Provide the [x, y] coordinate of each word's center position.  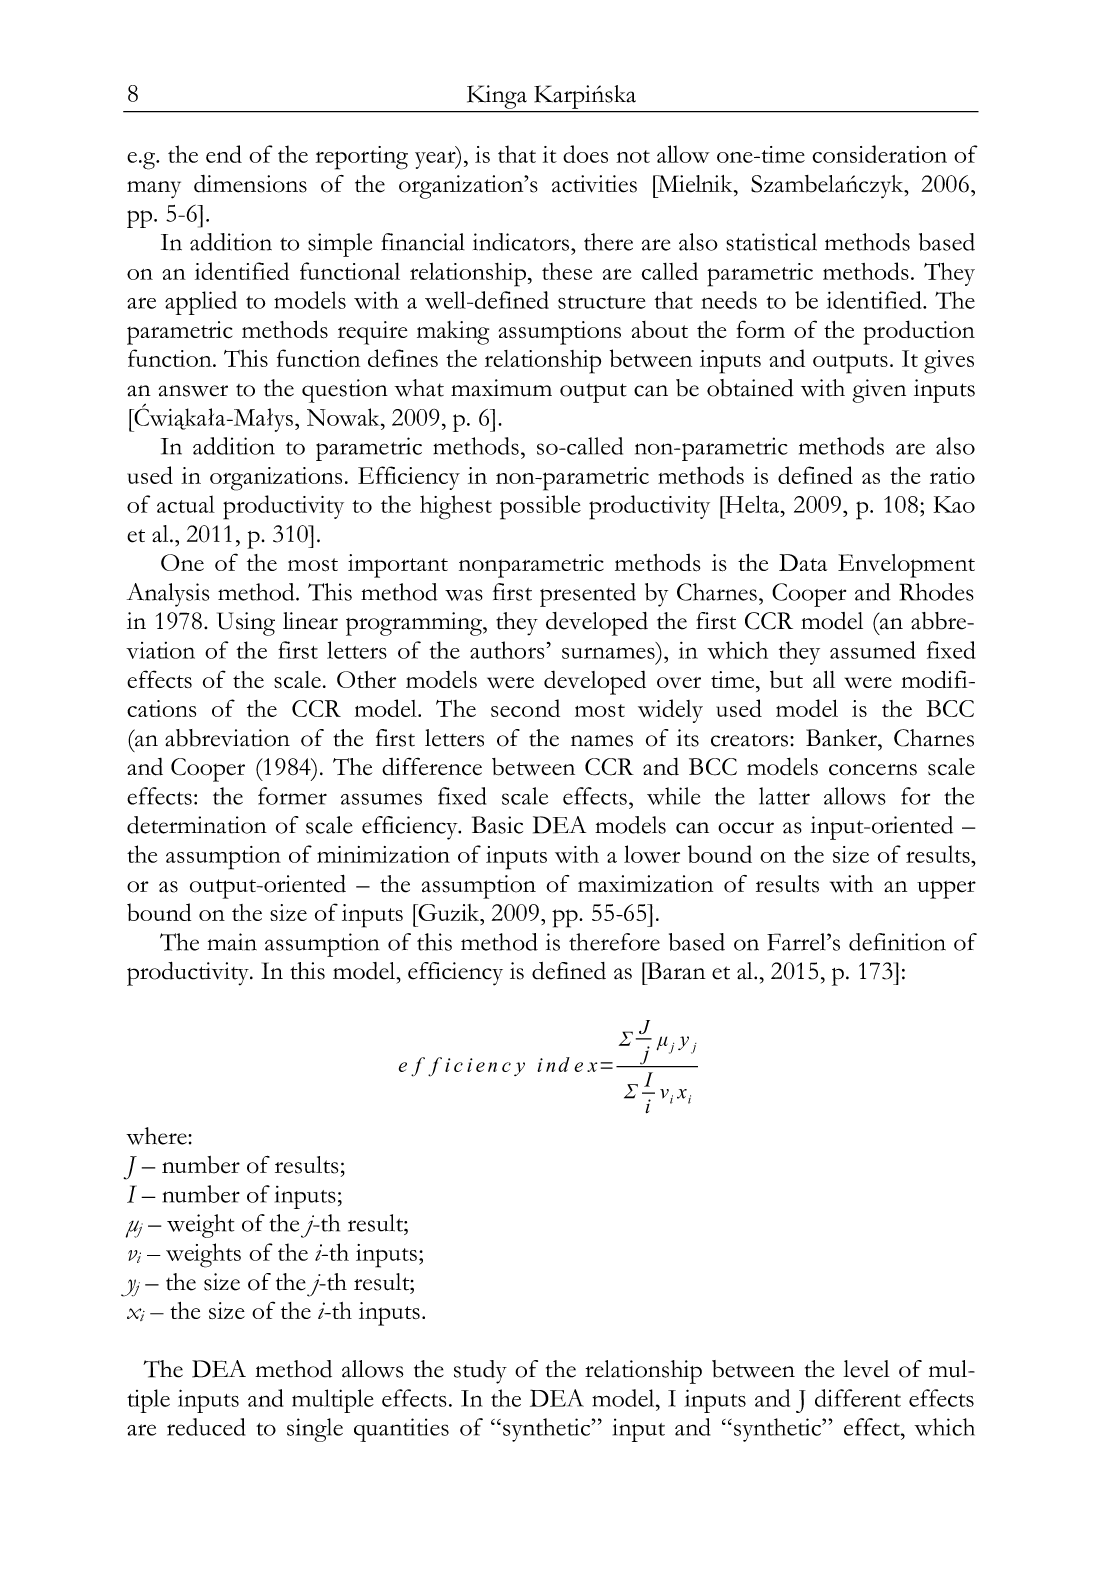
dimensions [250, 184]
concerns [873, 770]
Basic [497, 825]
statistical [771, 242]
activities [594, 184]
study [480, 1372]
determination [197, 825]
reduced [206, 1427]
